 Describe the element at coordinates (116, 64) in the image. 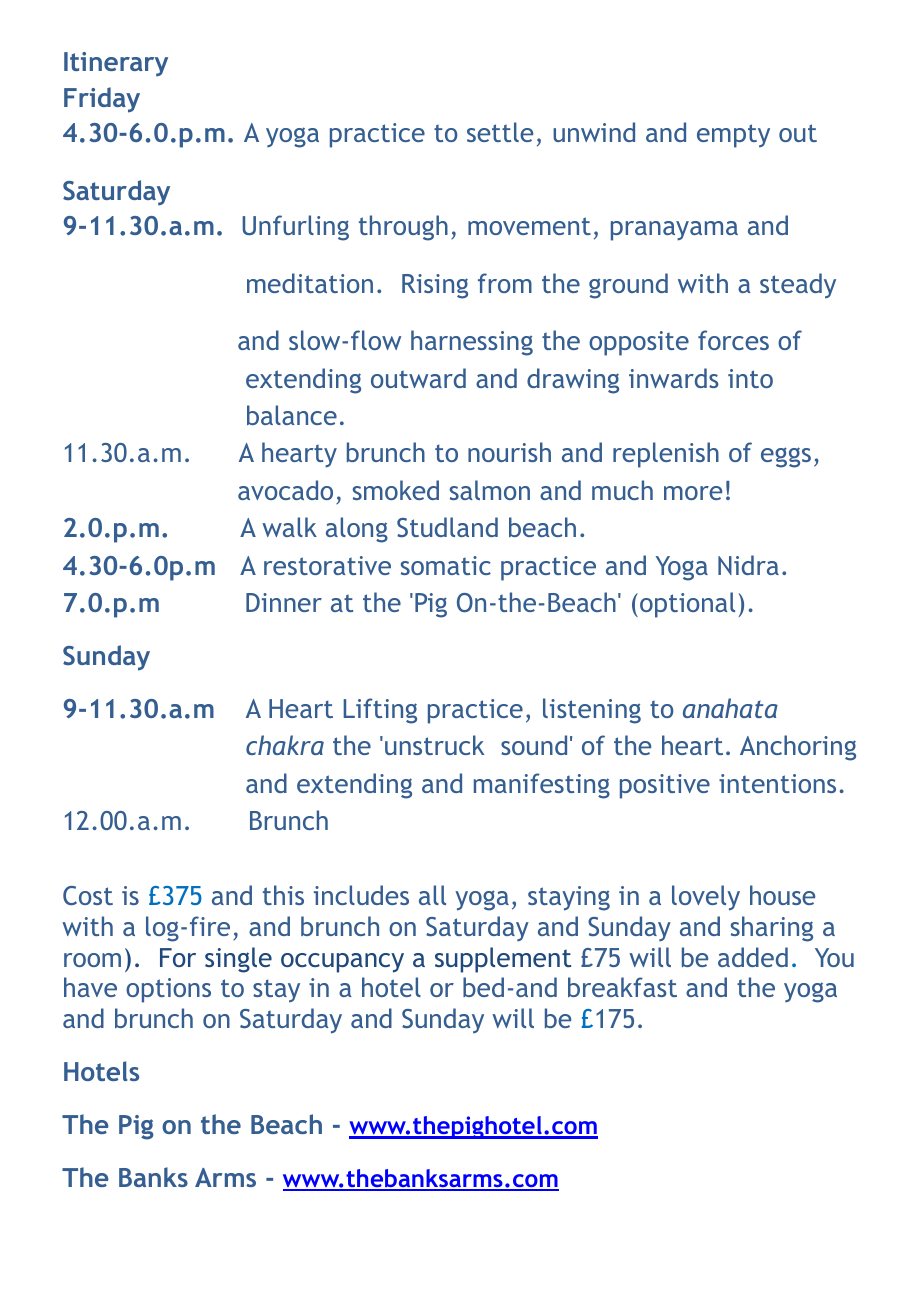

I see `Itinerary` at that location.
